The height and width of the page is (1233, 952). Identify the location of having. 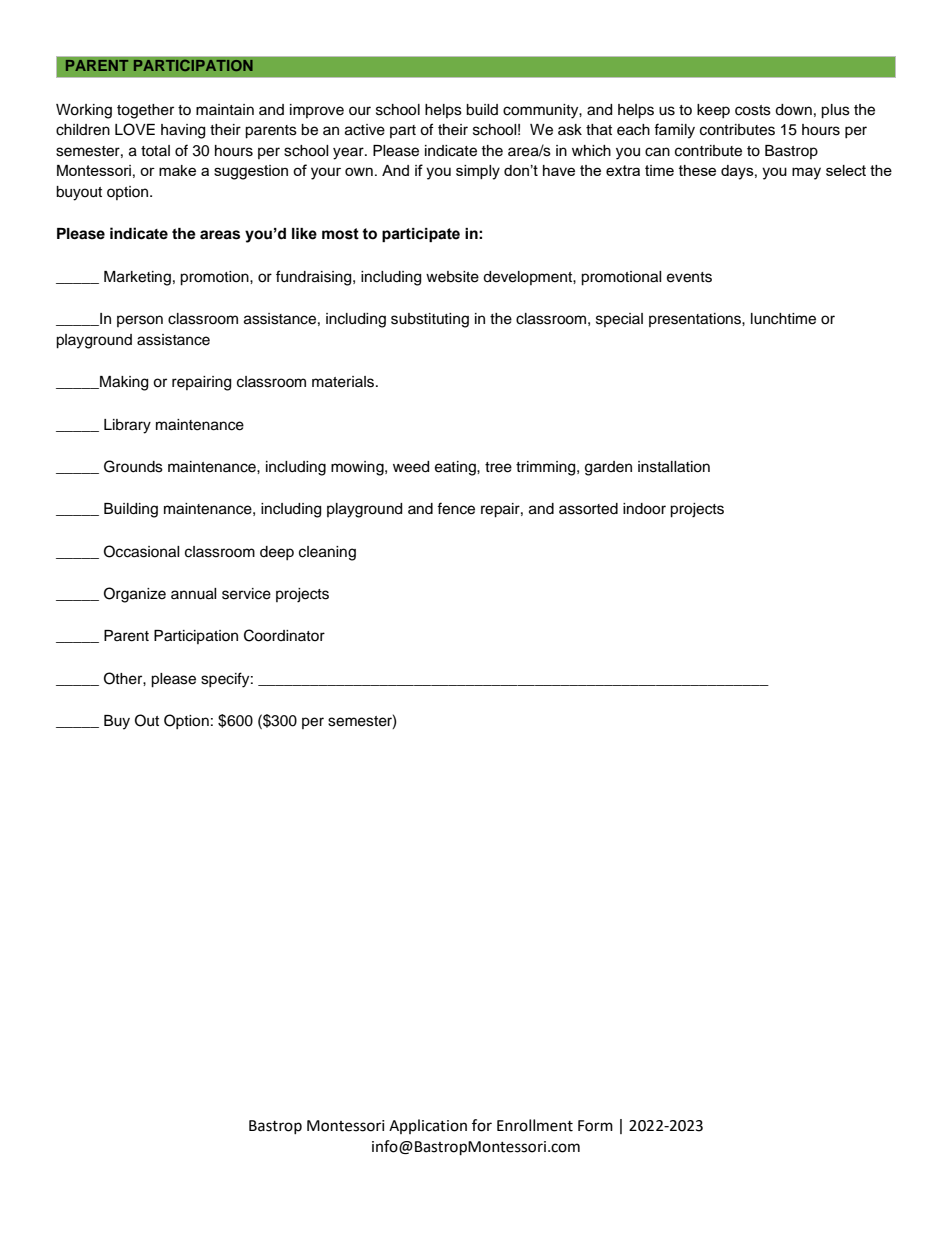
(183, 131).
